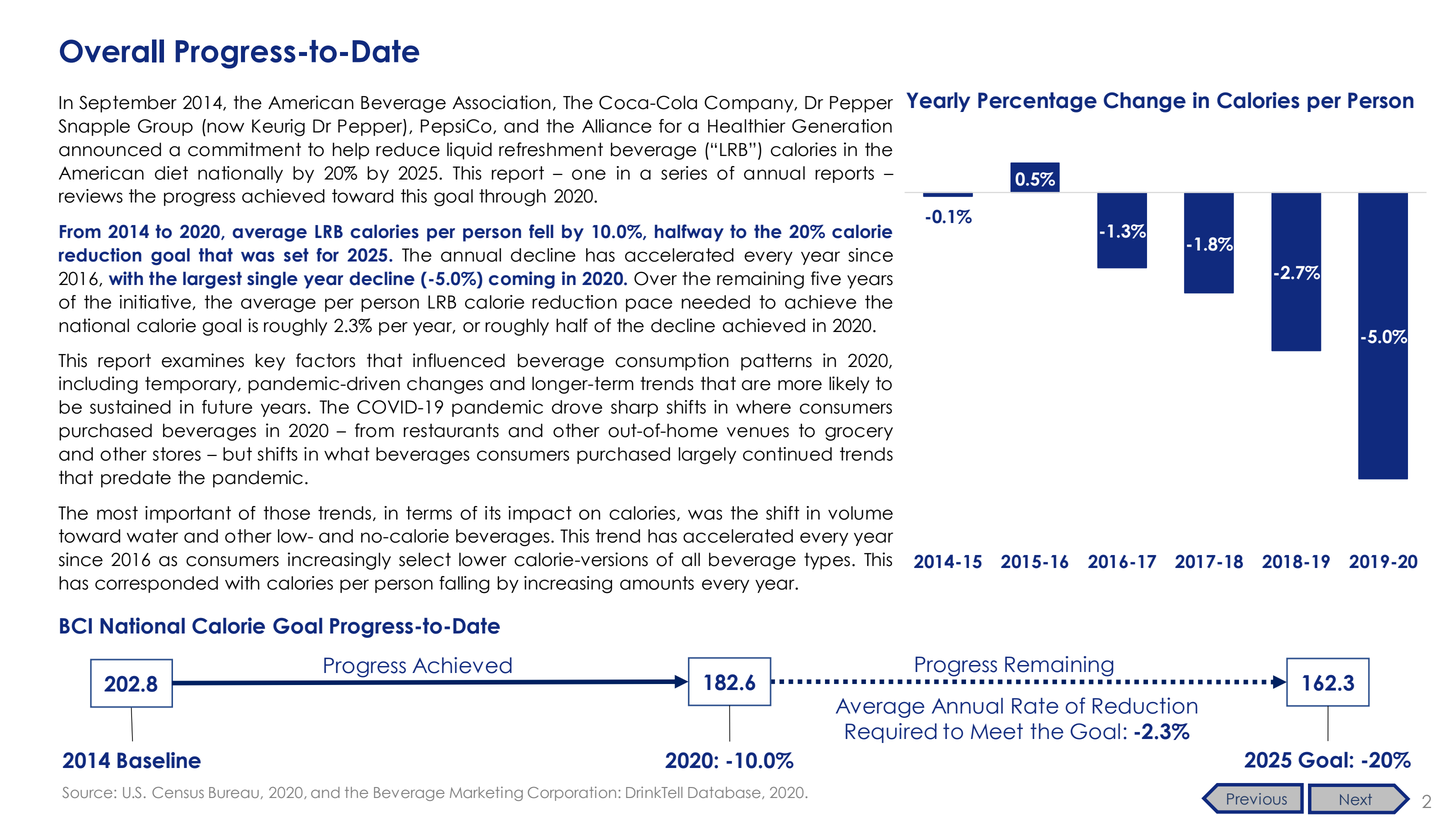 This screenshot has width=1456, height=818. I want to click on Healthier, so click(746, 126).
